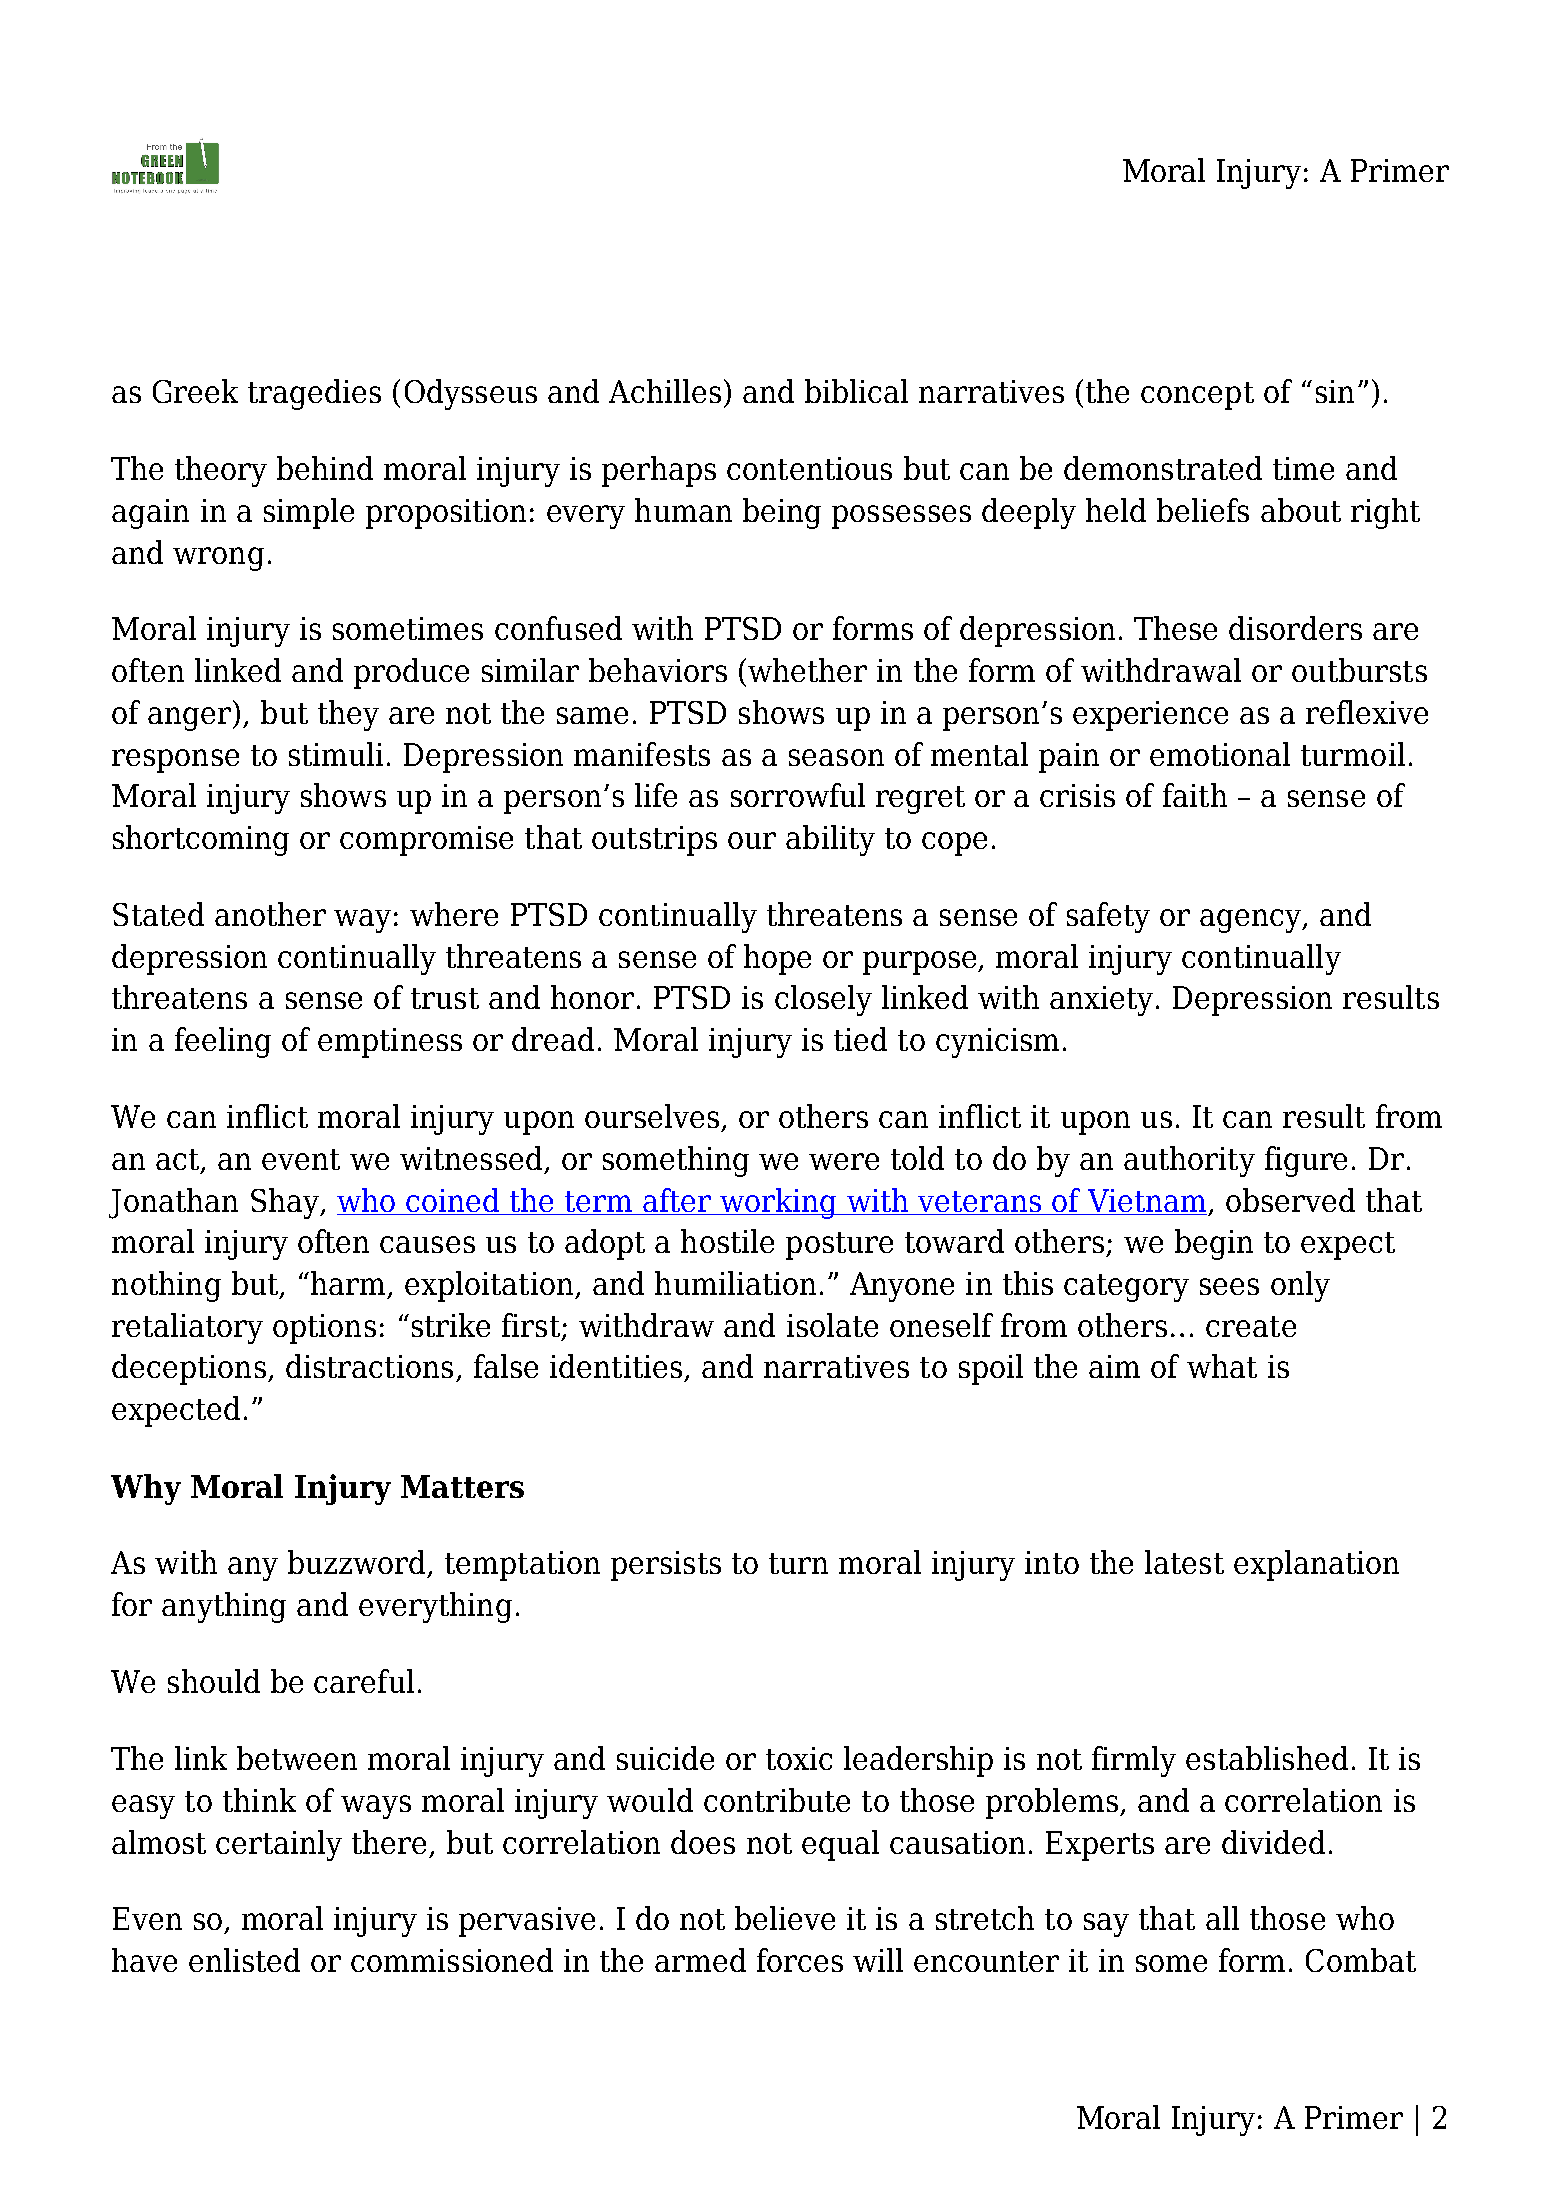  What do you see at coordinates (1184, 1562) in the page?
I see `latest` at bounding box center [1184, 1562].
